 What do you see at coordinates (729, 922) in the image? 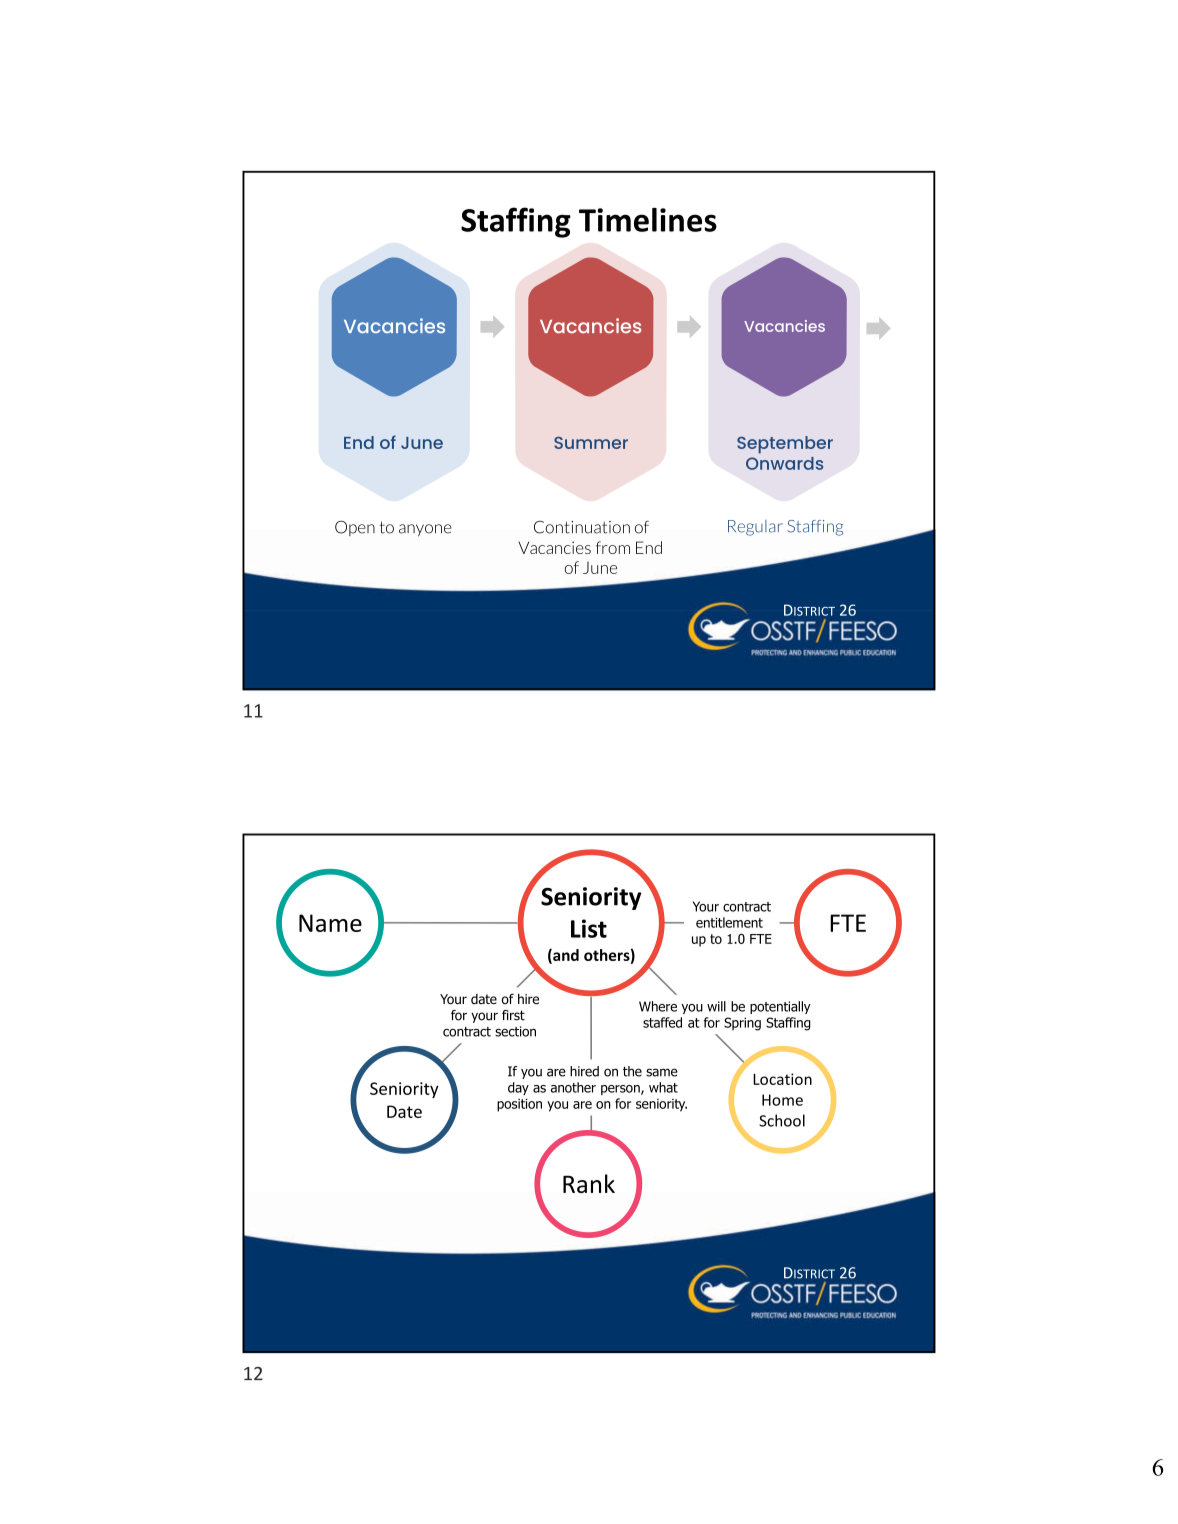
I see `entitlement` at bounding box center [729, 922].
